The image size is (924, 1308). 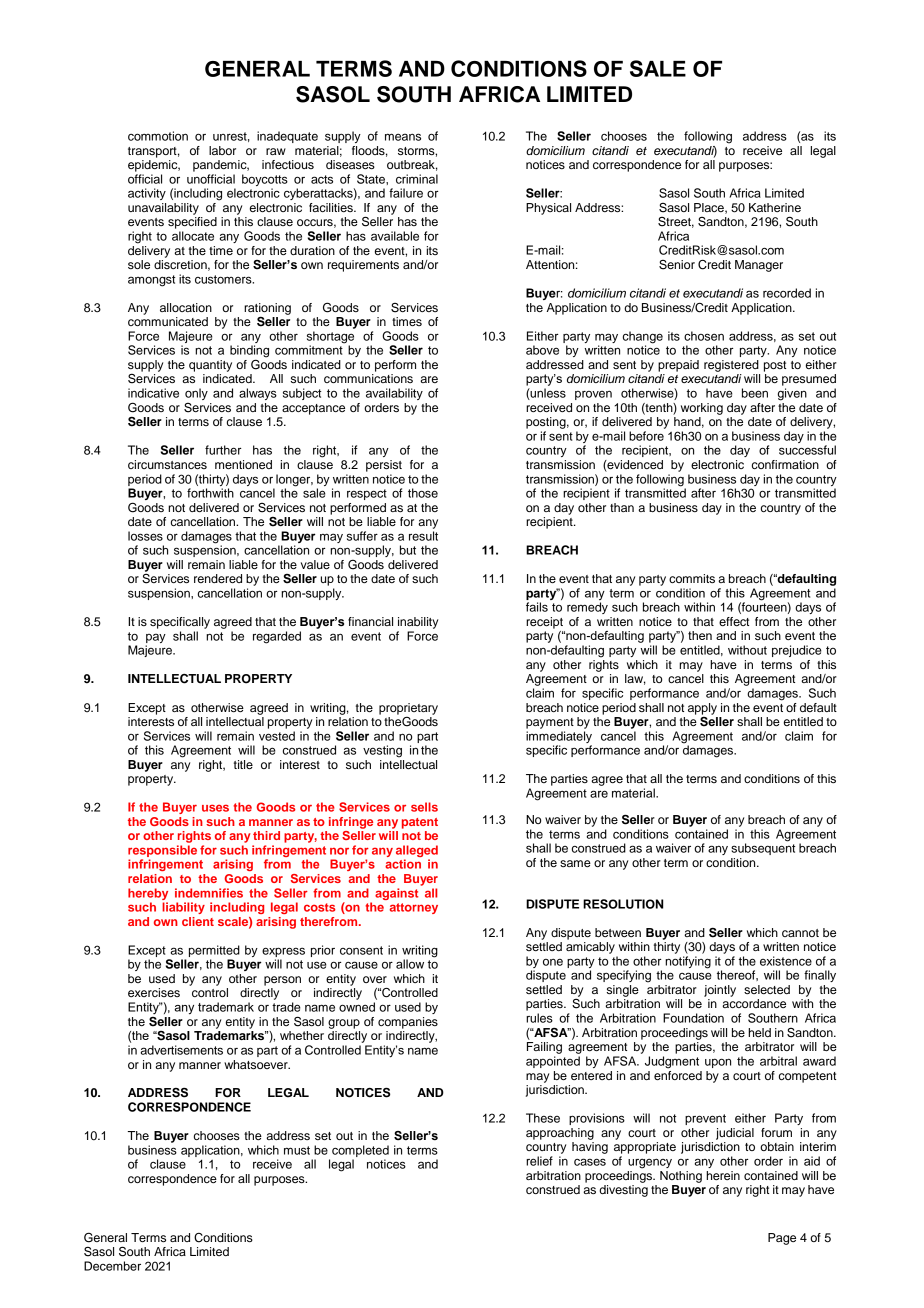 I want to click on working, so click(x=702, y=409).
